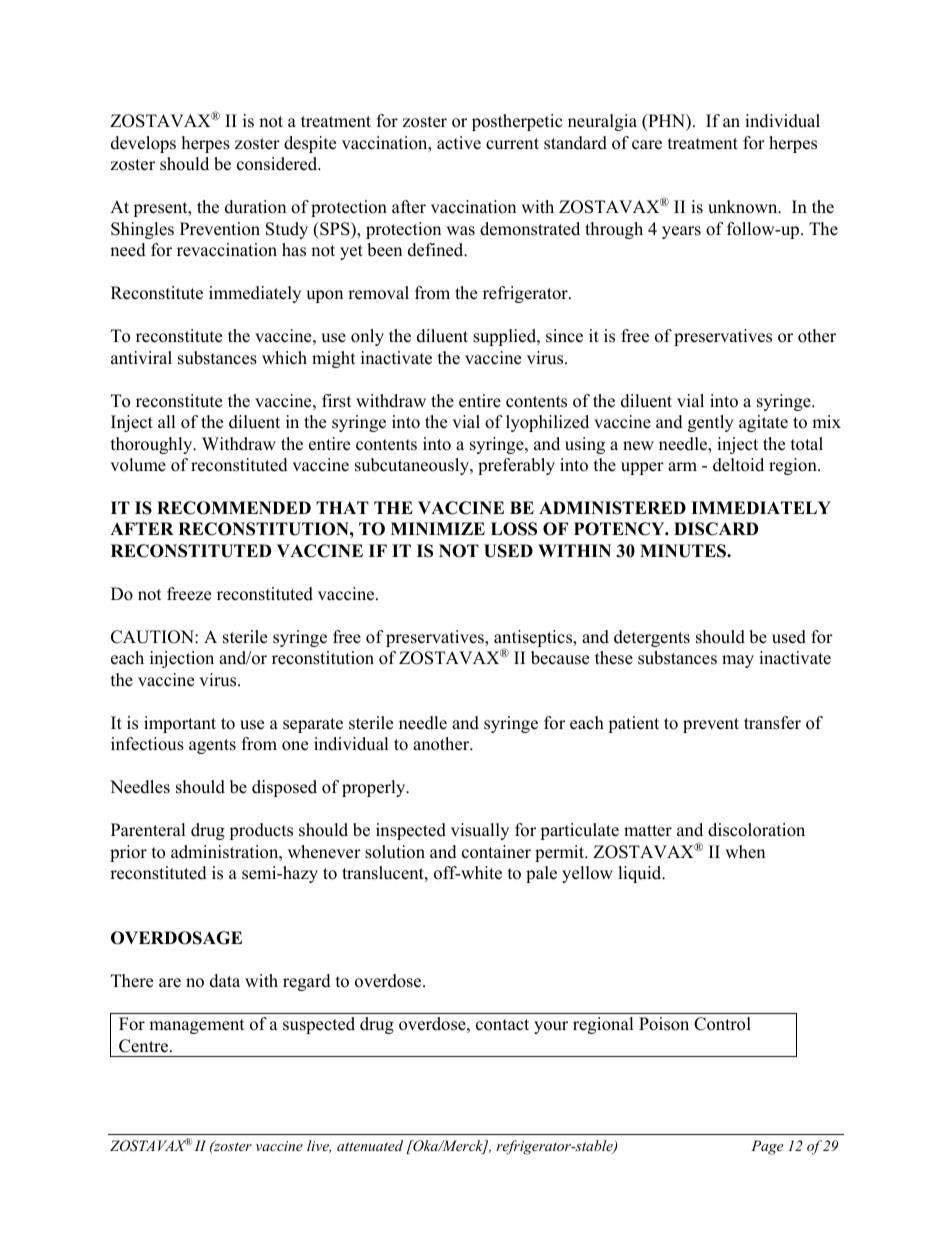  I want to click on Centre, so click(143, 1046).
